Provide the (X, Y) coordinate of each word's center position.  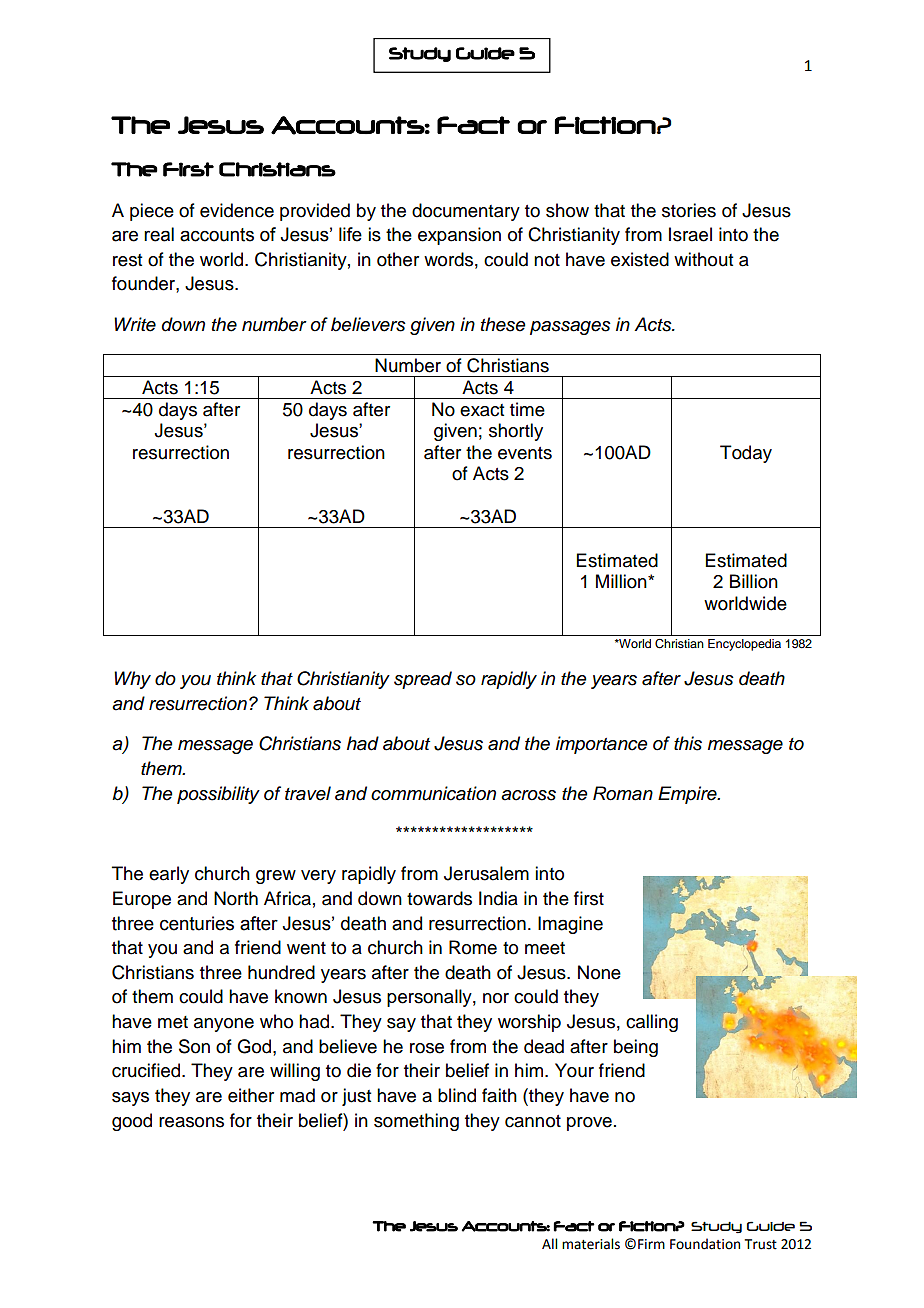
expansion (459, 236)
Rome (473, 947)
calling (652, 1023)
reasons (191, 1122)
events (525, 453)
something (416, 1122)
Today (746, 454)
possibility (218, 795)
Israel (690, 234)
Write (135, 324)
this (688, 743)
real (159, 234)
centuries (197, 923)
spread (423, 680)
